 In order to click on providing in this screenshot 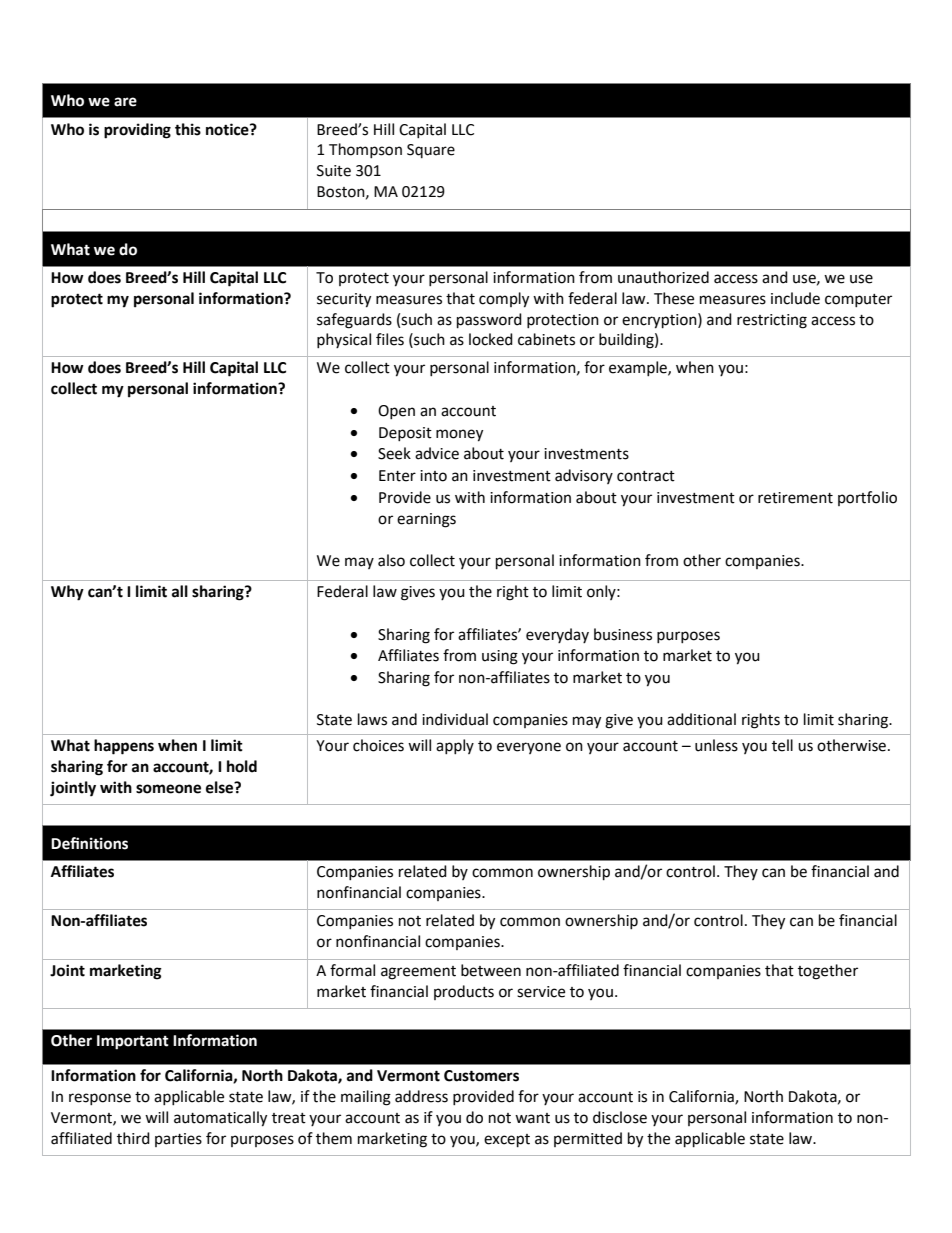, I will do `click(137, 131)`.
